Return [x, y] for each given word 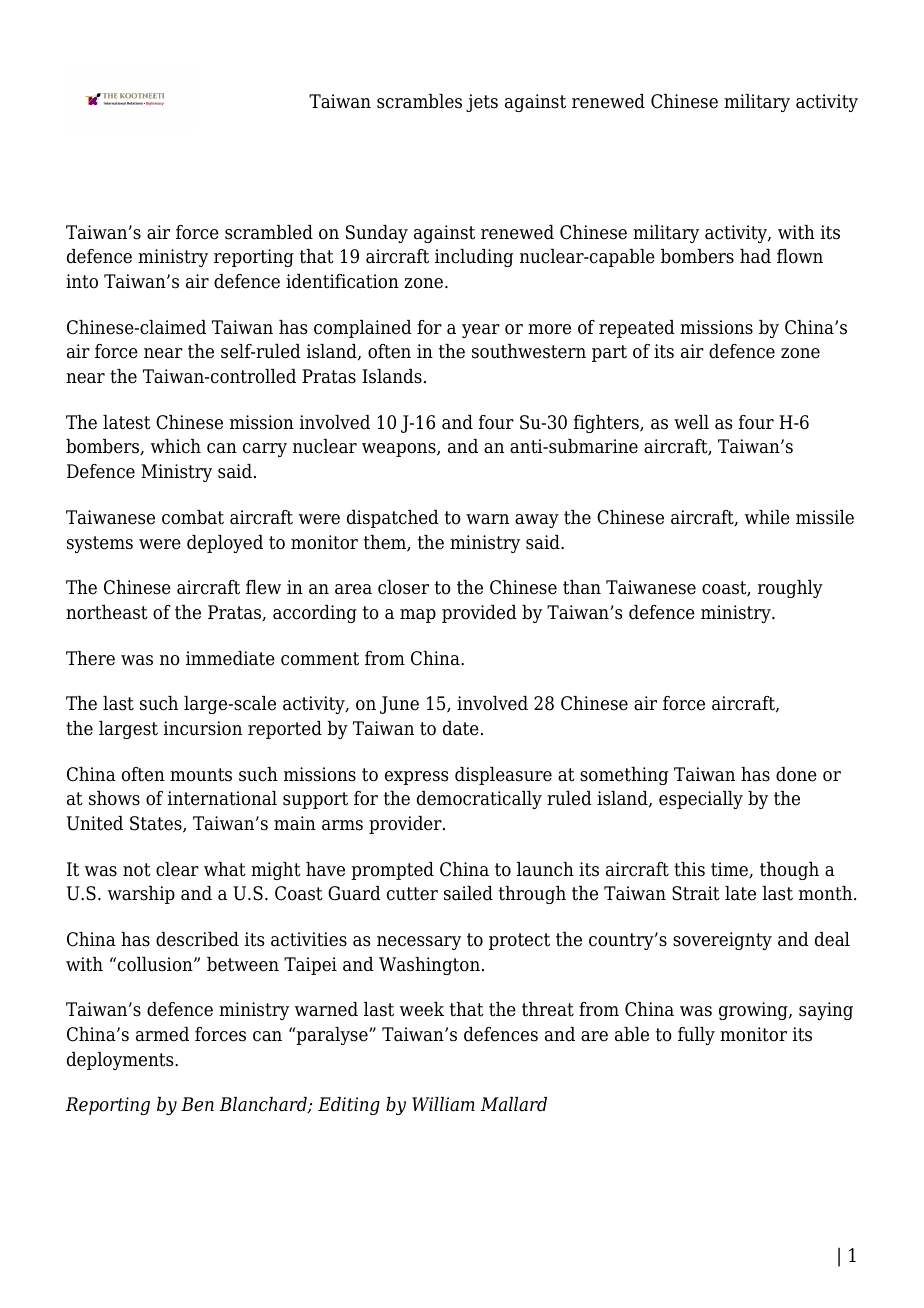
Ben [197, 1104]
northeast [107, 612]
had [755, 256]
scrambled [269, 232]
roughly [790, 589]
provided [479, 614]
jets [482, 103]
